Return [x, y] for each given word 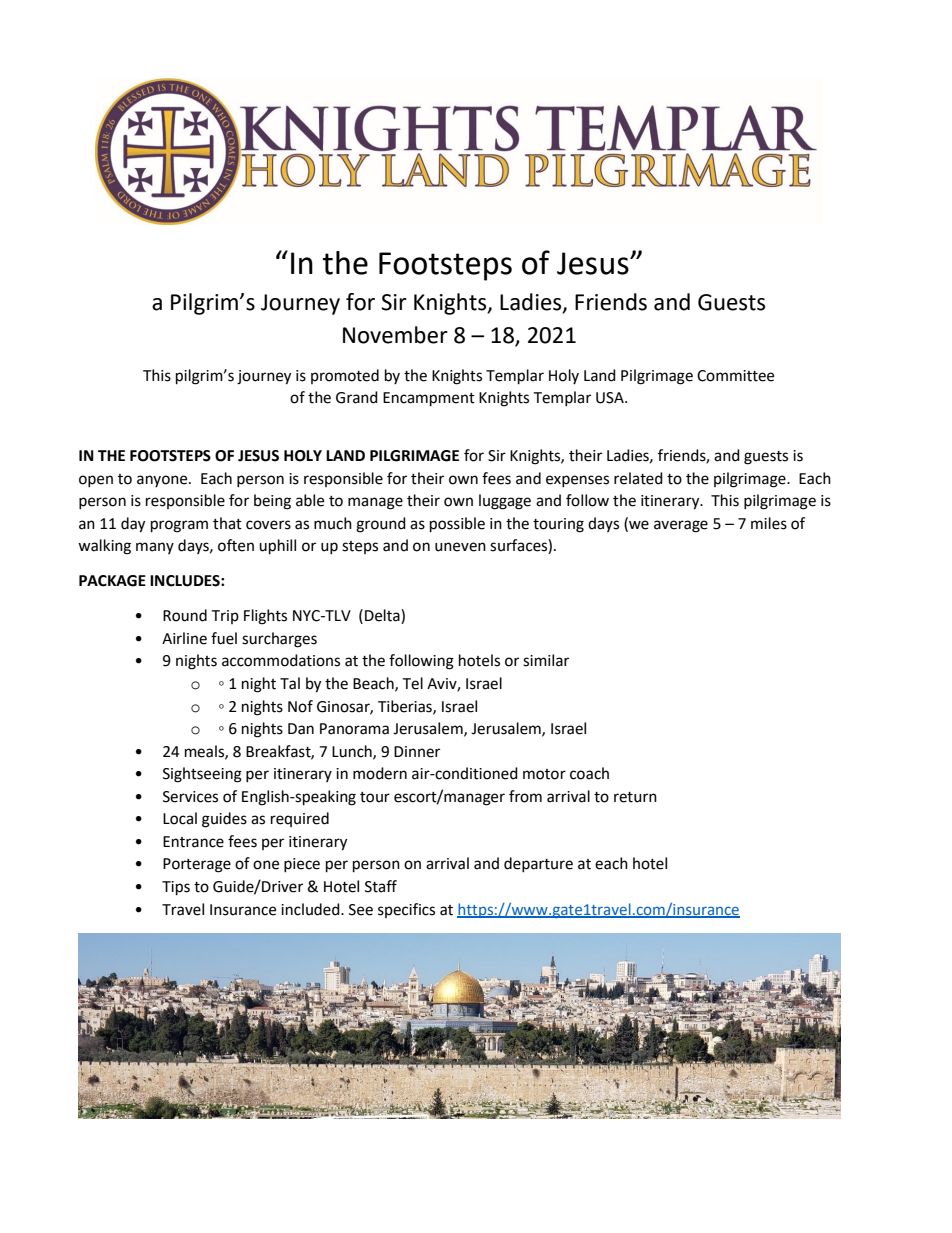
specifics [406, 910]
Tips [176, 888]
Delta [383, 616]
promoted [345, 376]
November [395, 335]
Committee [735, 376]
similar [546, 660]
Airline [184, 638]
